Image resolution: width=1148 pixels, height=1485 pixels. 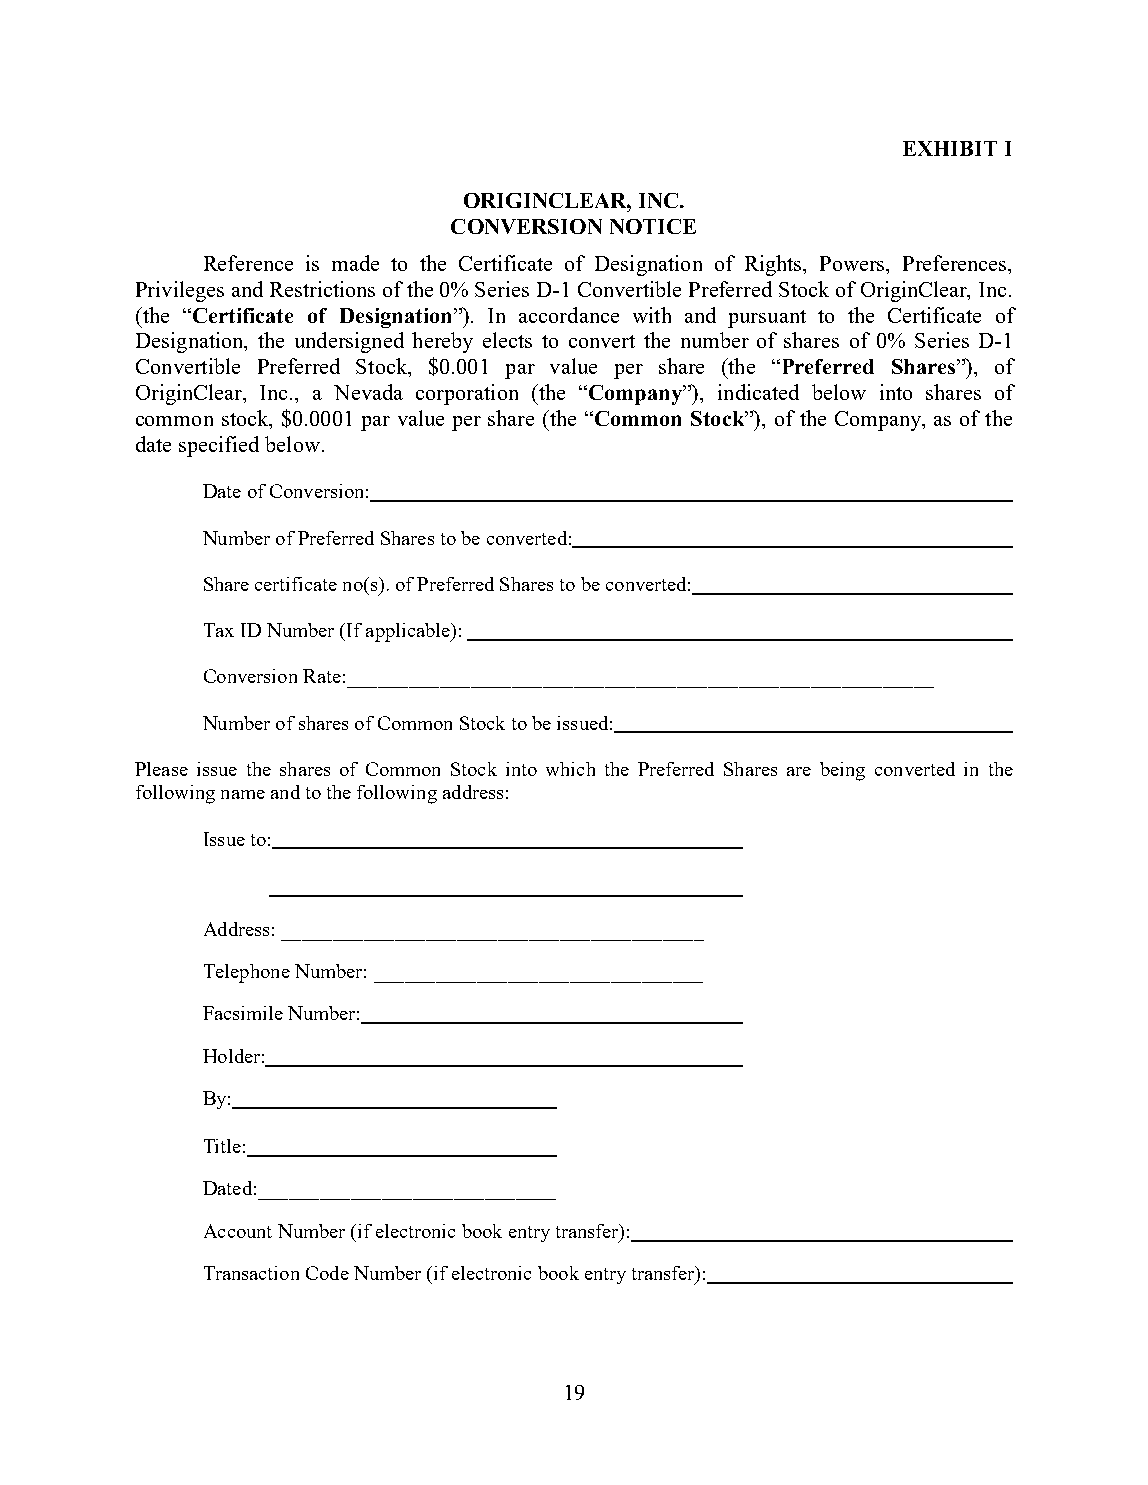 I want to click on NOTICE, so click(x=653, y=226).
